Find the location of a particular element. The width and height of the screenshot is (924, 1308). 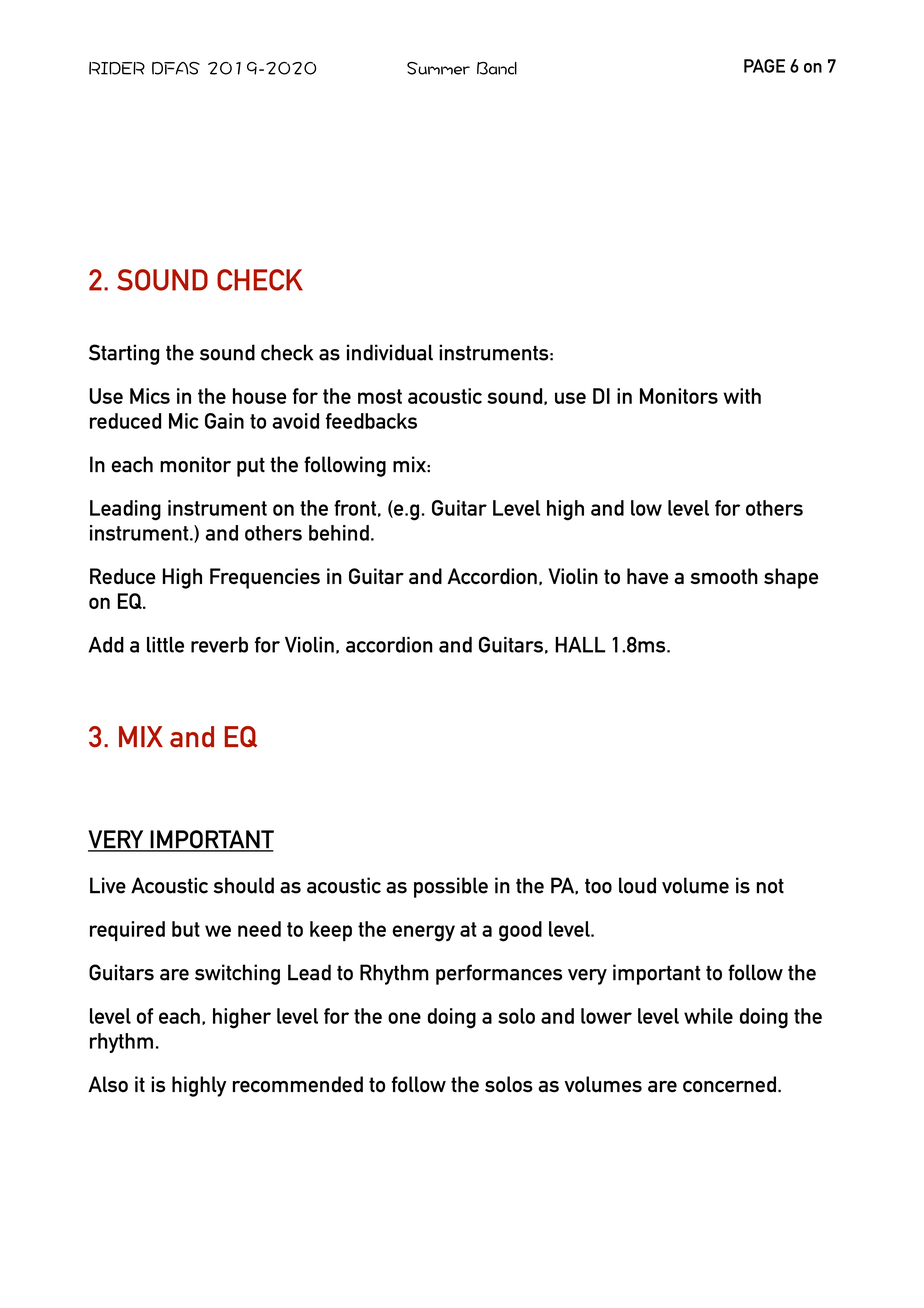

PAGE is located at coordinates (764, 66).
